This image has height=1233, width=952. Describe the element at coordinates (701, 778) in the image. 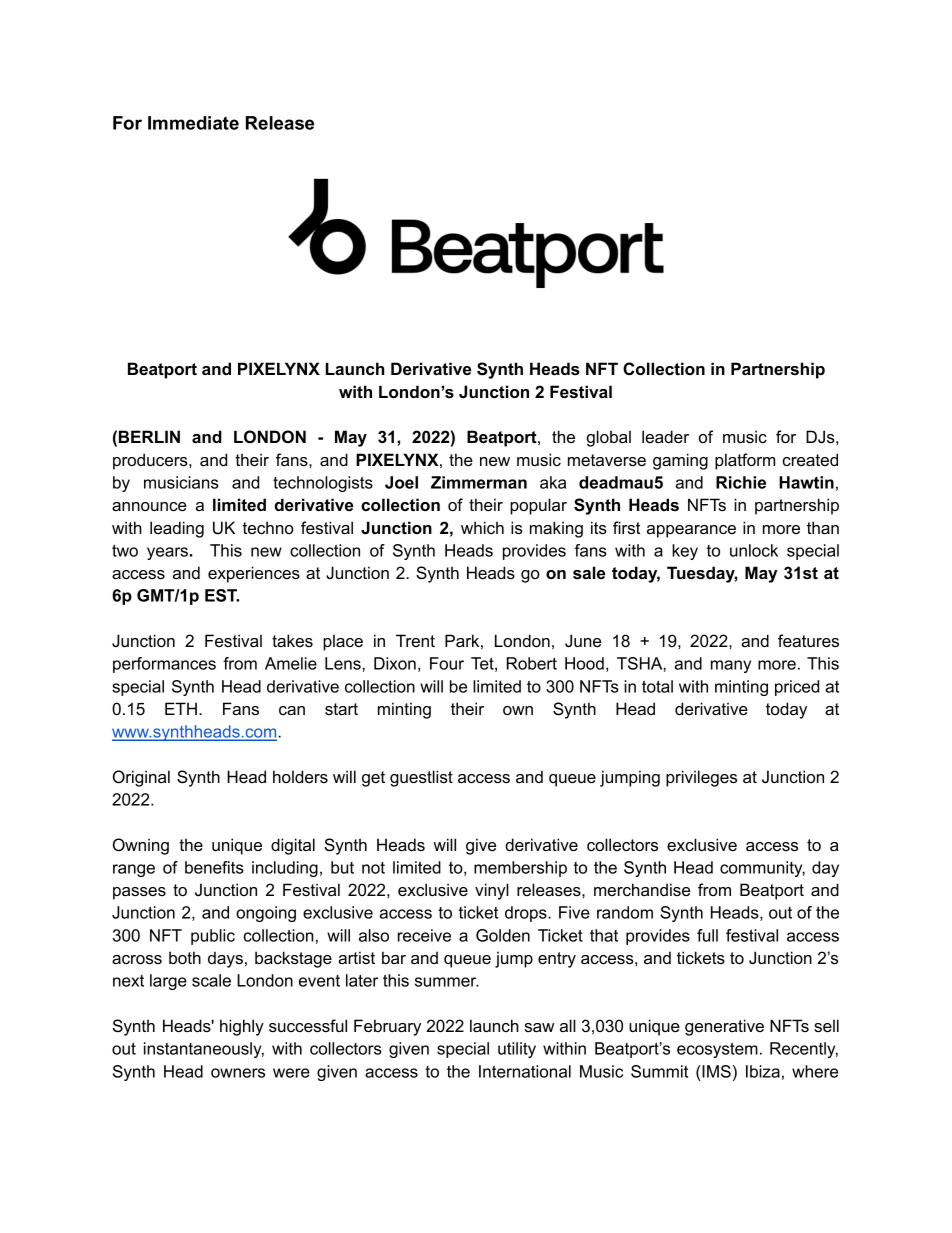

I see `privileges` at that location.
